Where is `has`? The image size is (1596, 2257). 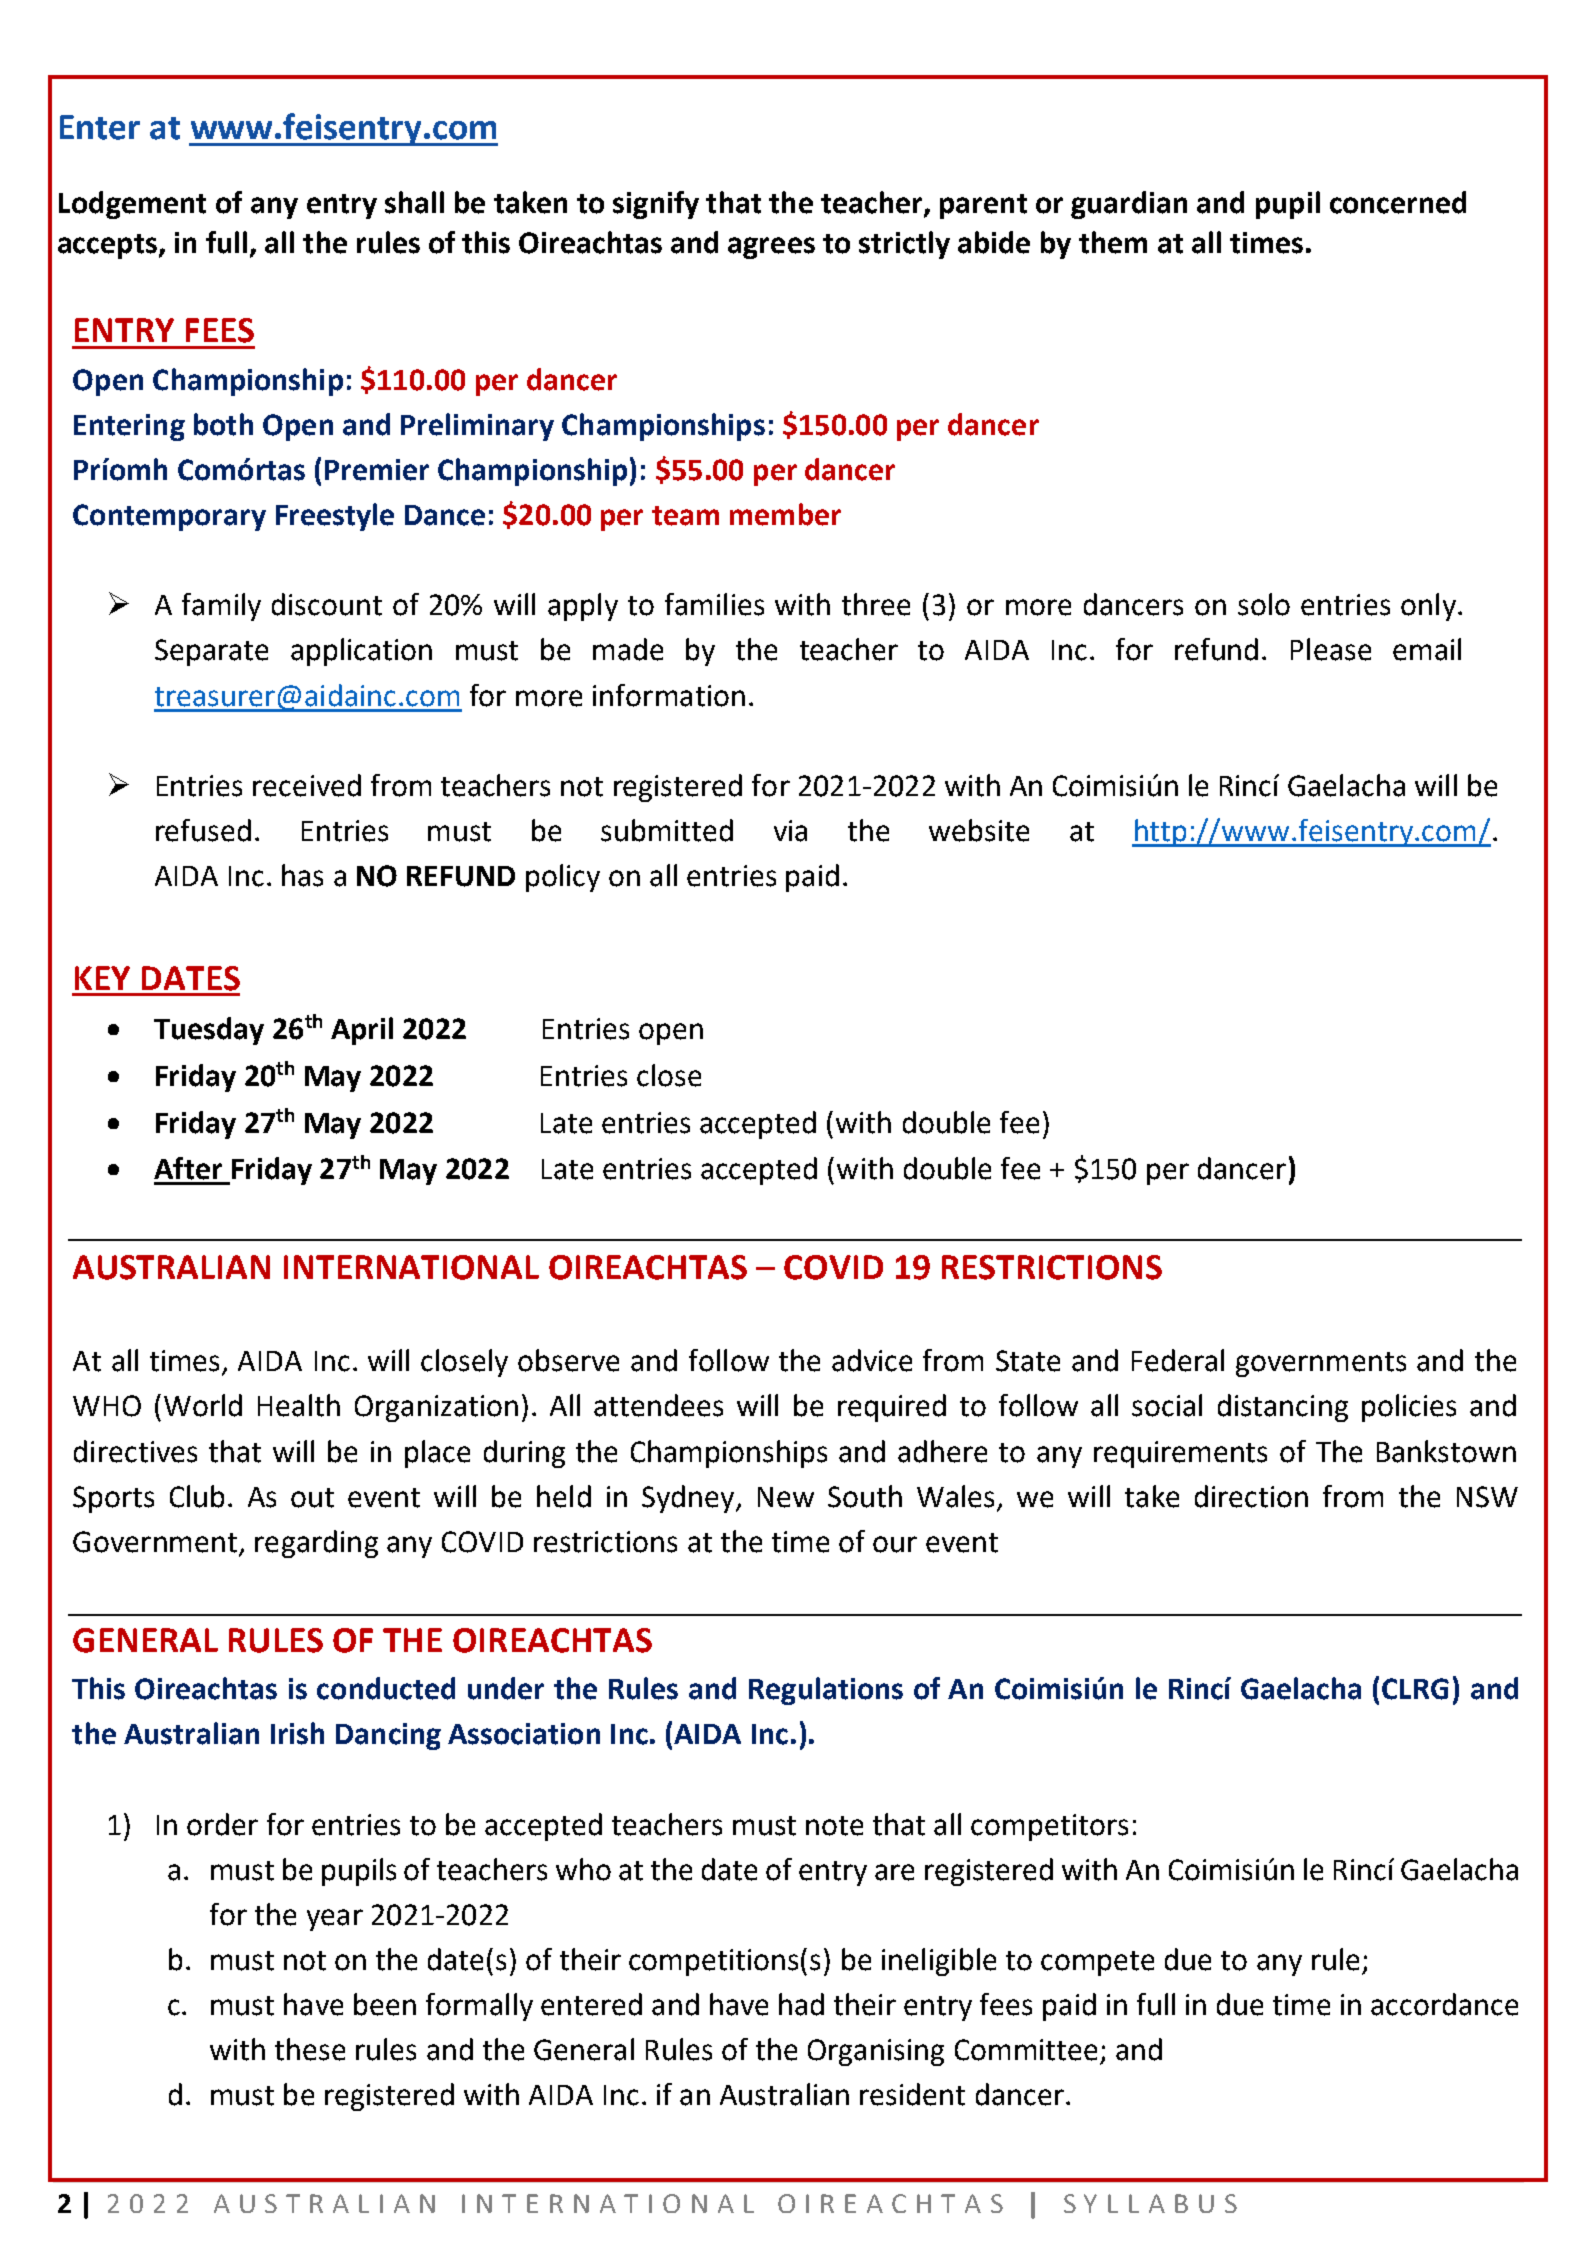 has is located at coordinates (302, 875).
